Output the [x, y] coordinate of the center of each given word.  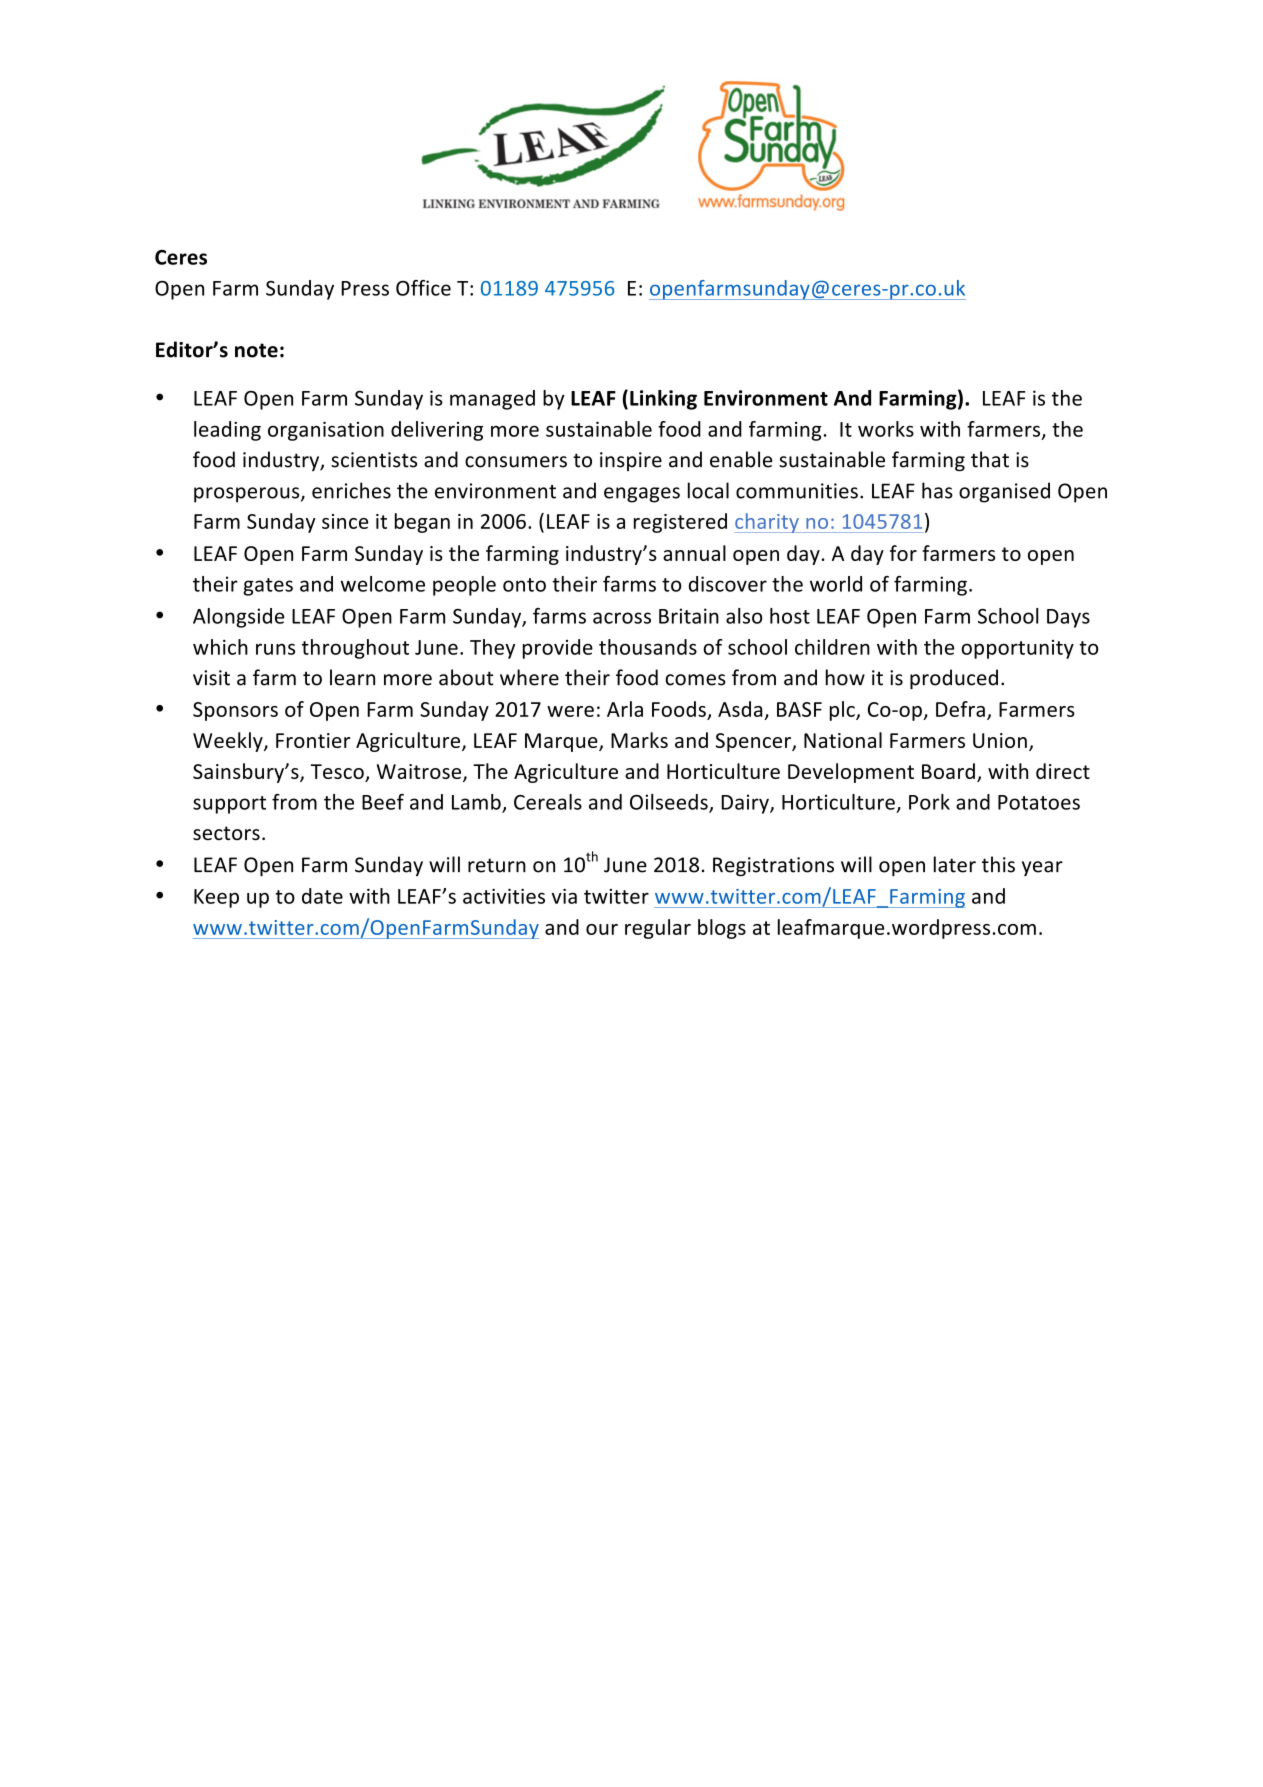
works [886, 429]
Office [423, 288]
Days [1068, 618]
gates [268, 587]
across [622, 618]
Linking [663, 400]
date [322, 896]
